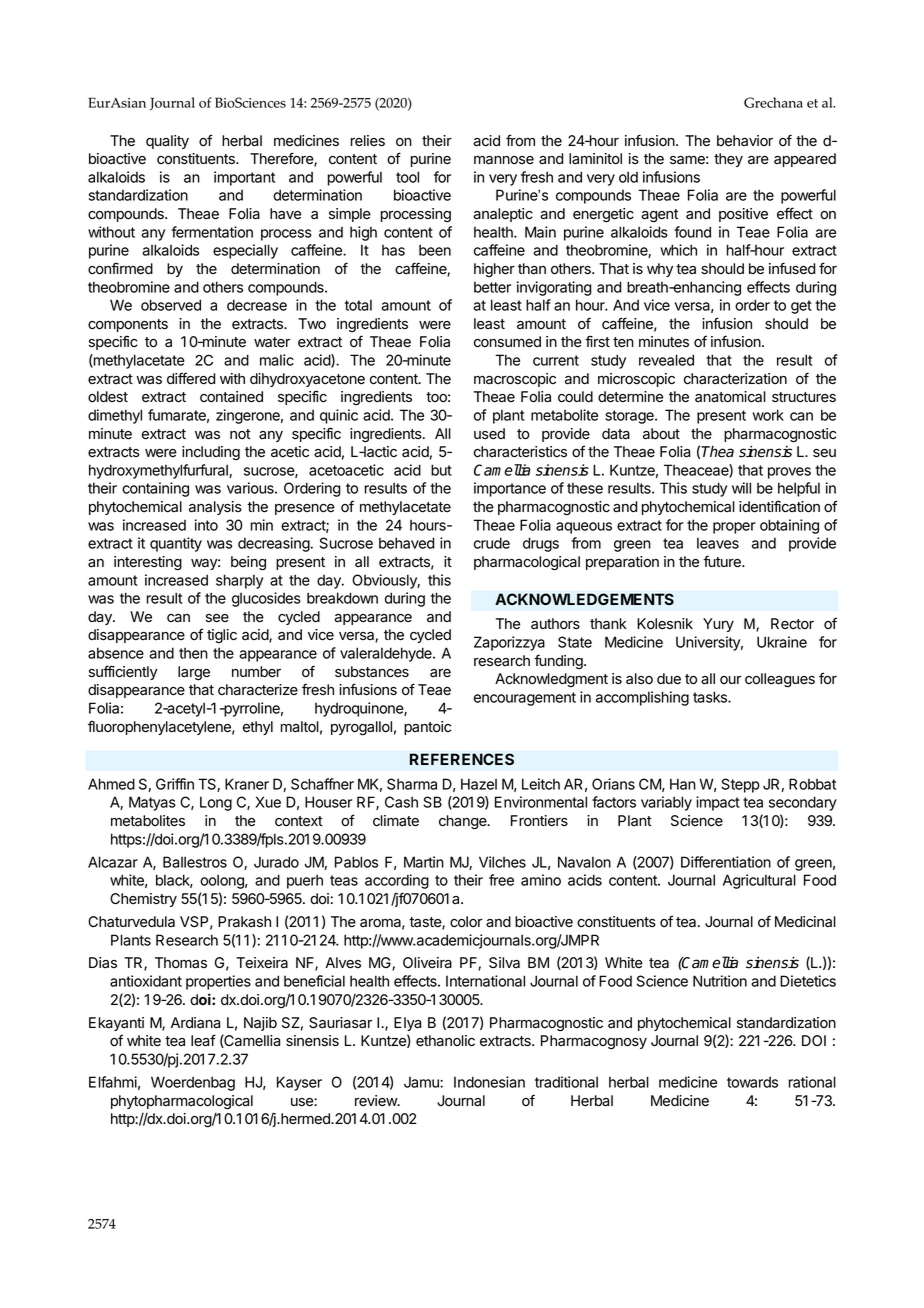 This screenshot has width=924, height=1308. I want to click on leaf, so click(203, 1040).
